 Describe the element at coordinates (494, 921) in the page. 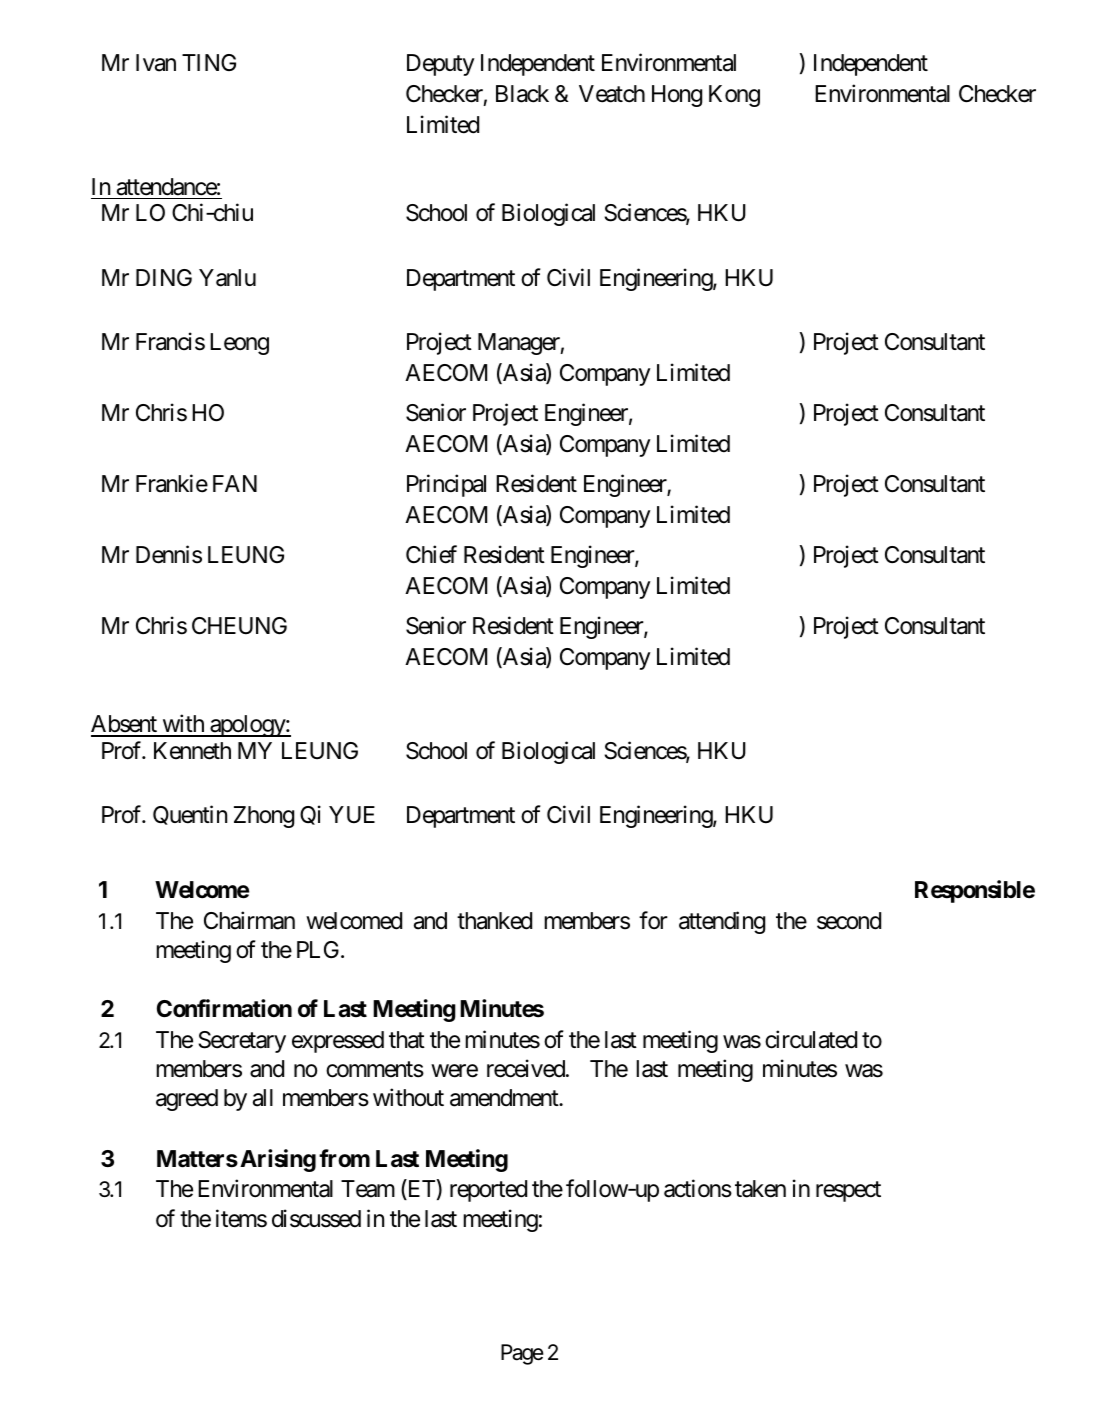

I see `thanked` at that location.
